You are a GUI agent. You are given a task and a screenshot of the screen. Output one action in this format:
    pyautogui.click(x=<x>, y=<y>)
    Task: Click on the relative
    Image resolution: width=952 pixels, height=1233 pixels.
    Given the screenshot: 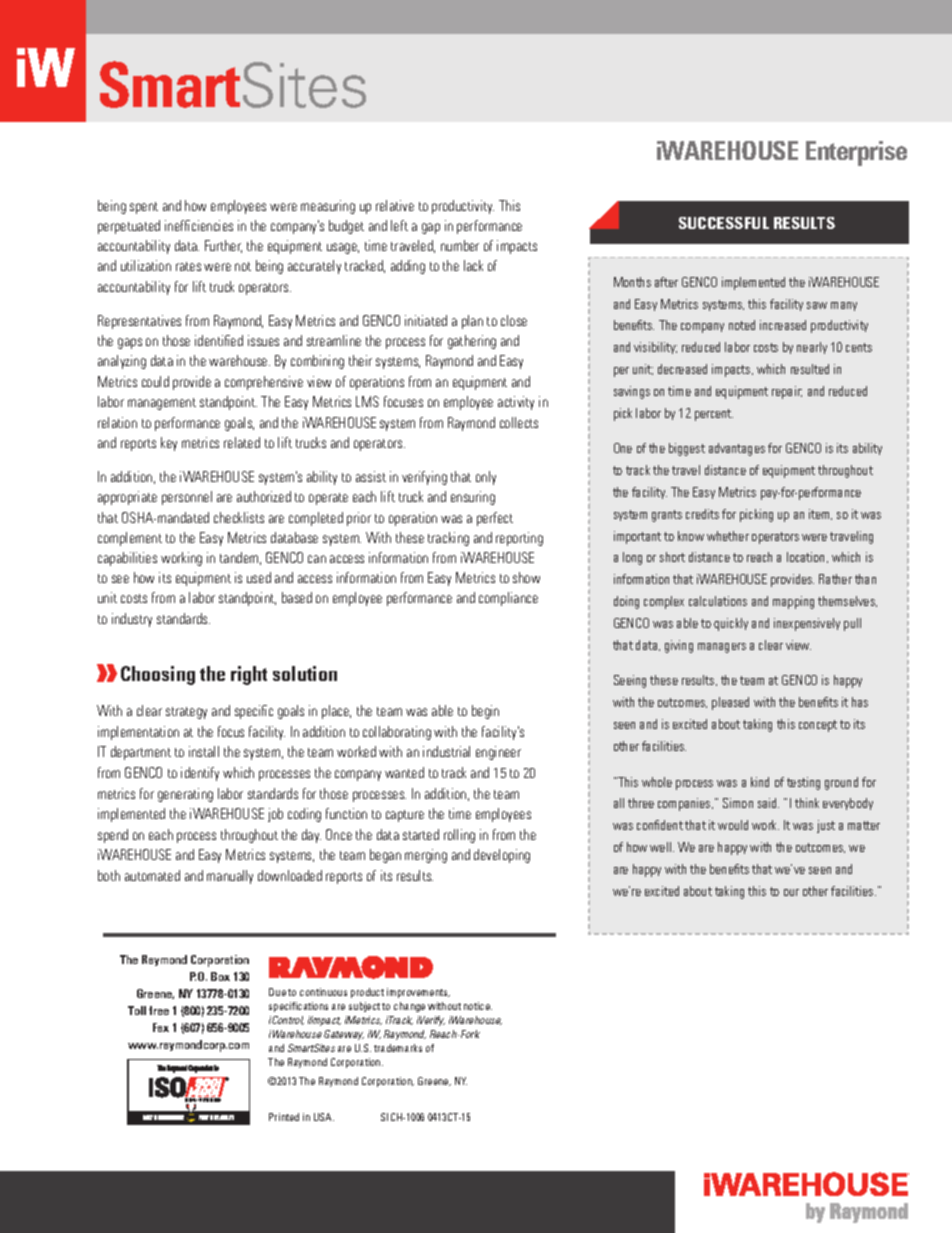 What is the action you would take?
    pyautogui.click(x=395, y=205)
